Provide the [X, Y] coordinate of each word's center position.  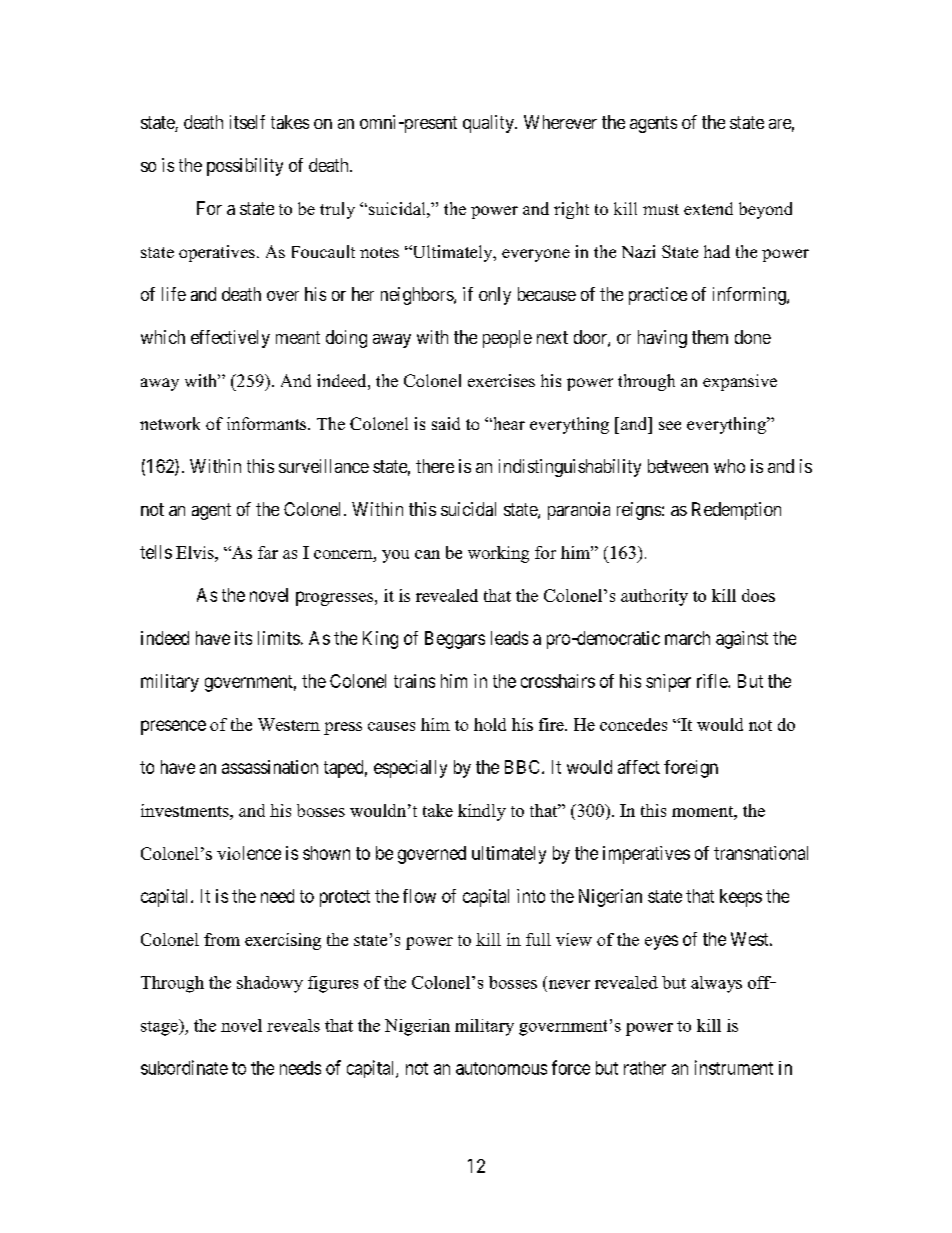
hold [490, 724]
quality [489, 124]
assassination [270, 767]
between [678, 466]
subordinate [184, 1067]
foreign [691, 769]
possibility [245, 167]
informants [268, 423]
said [446, 423]
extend [708, 208]
